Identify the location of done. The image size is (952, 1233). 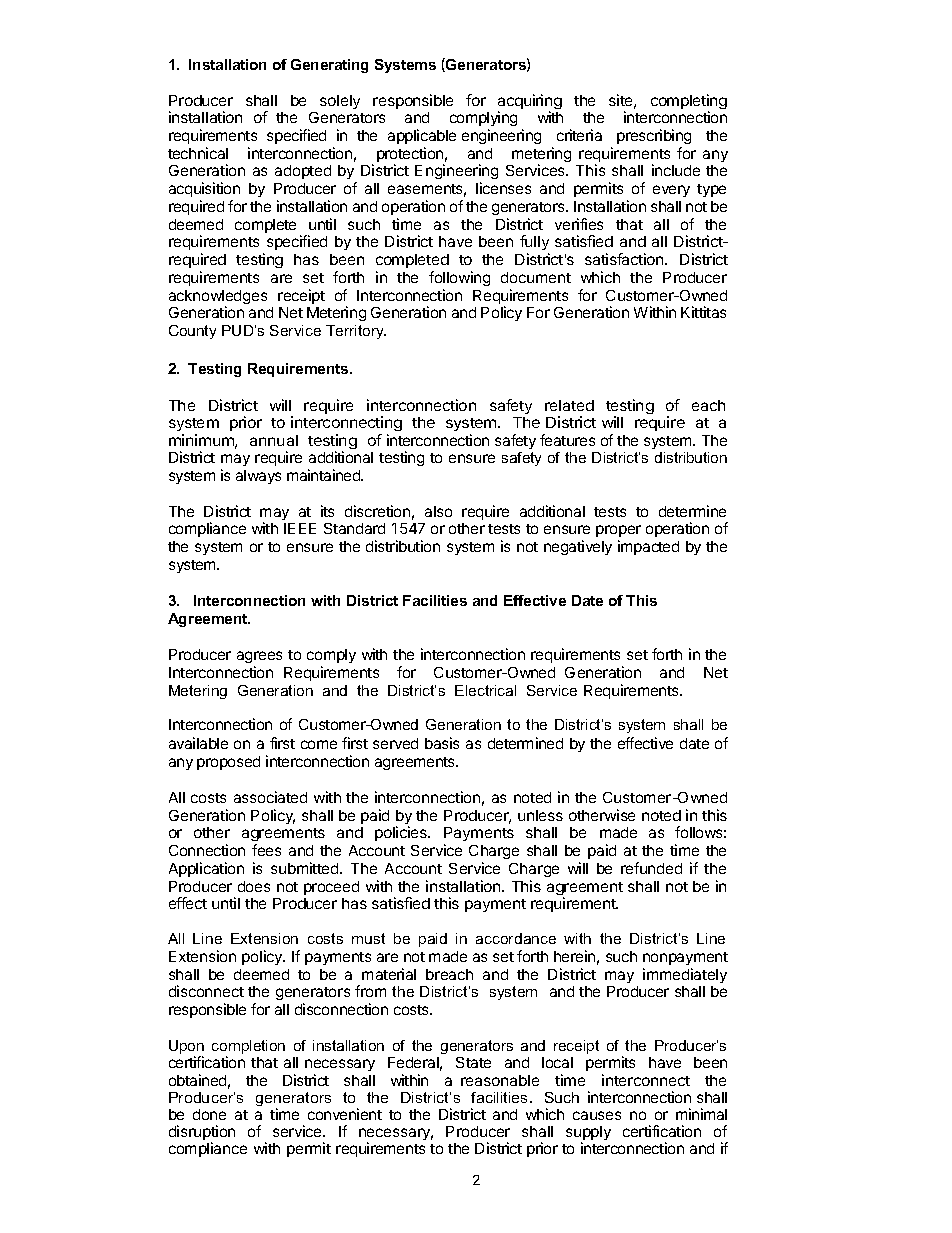
(209, 1114).
